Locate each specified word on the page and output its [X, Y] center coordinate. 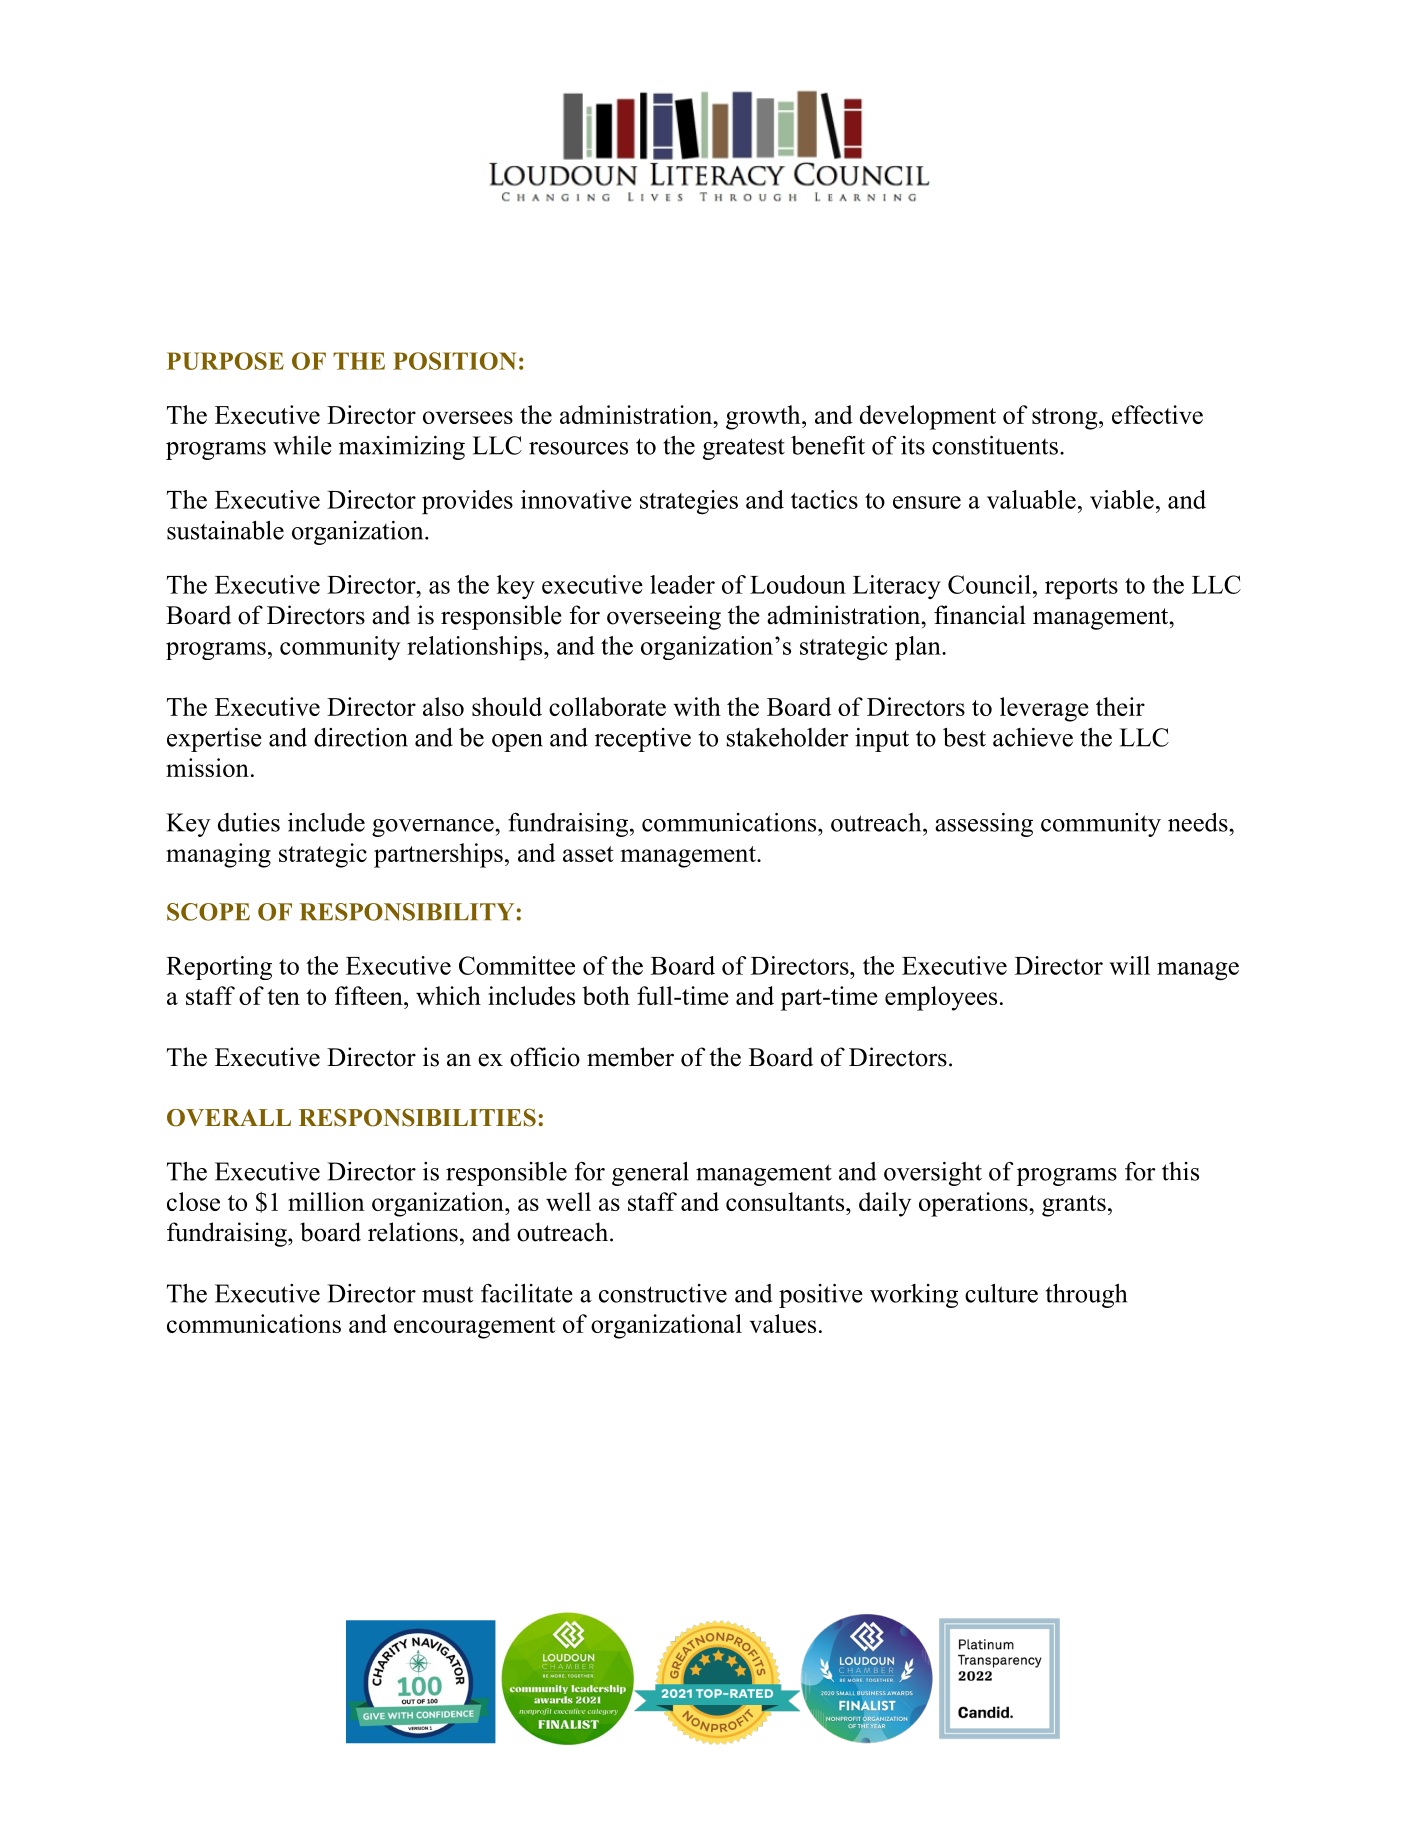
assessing [984, 825]
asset [588, 854]
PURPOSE [225, 361]
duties [249, 822]
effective [1157, 414]
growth [764, 417]
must [447, 1295]
